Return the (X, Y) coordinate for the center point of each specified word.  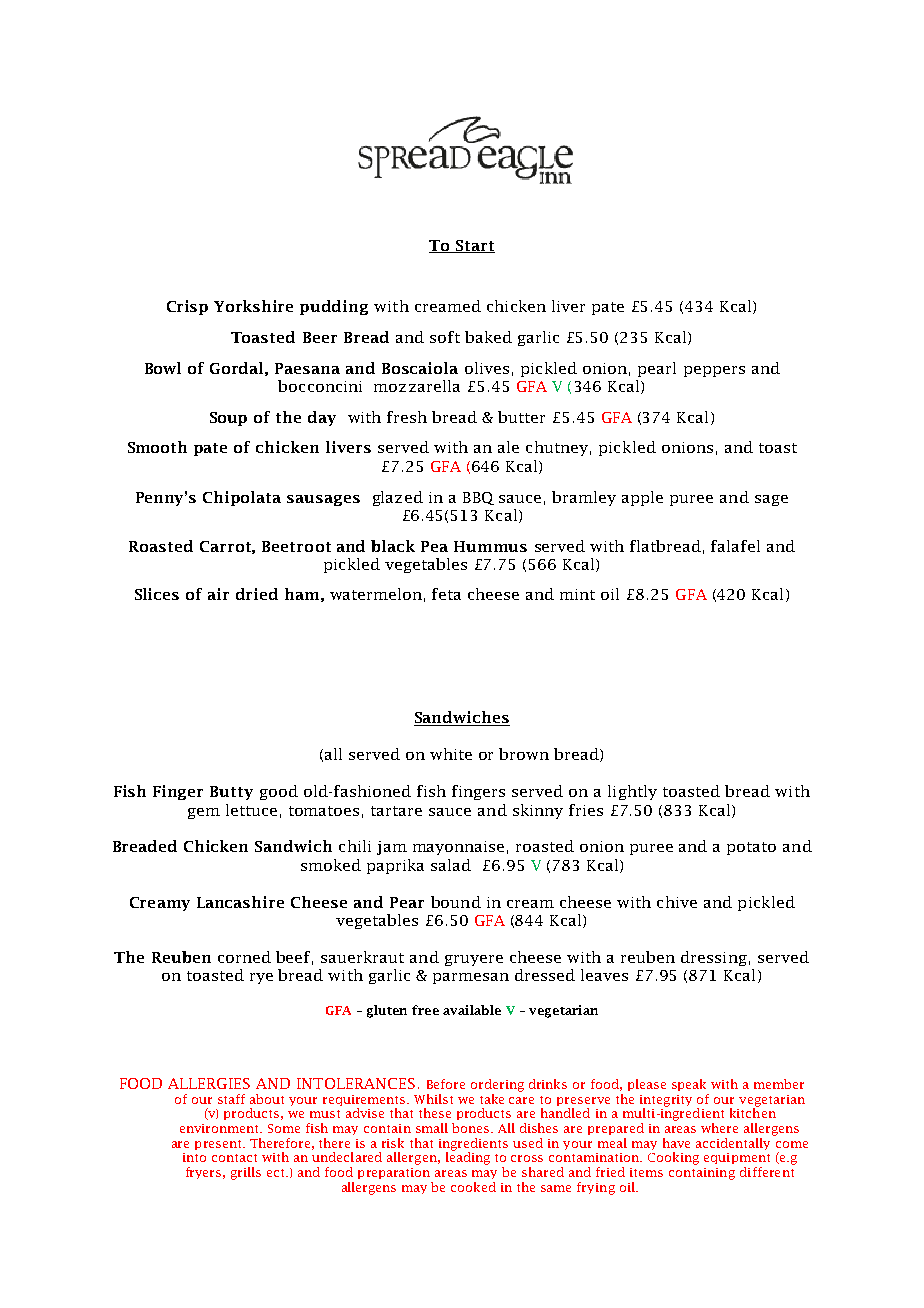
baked (488, 337)
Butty (231, 793)
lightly (632, 792)
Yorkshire (253, 306)
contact (234, 1158)
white (451, 754)
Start (474, 246)
